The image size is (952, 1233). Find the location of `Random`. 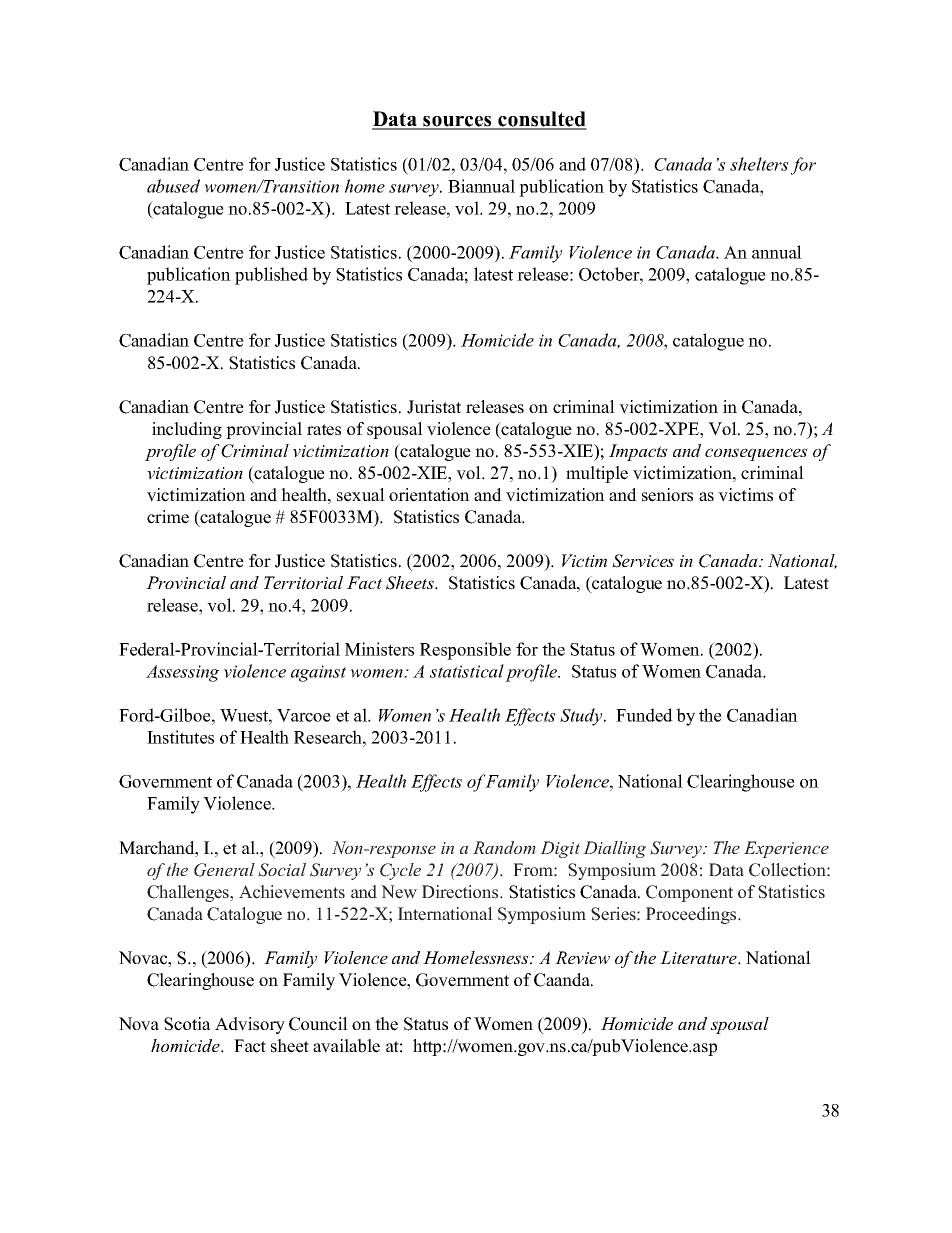

Random is located at coordinates (504, 847).
